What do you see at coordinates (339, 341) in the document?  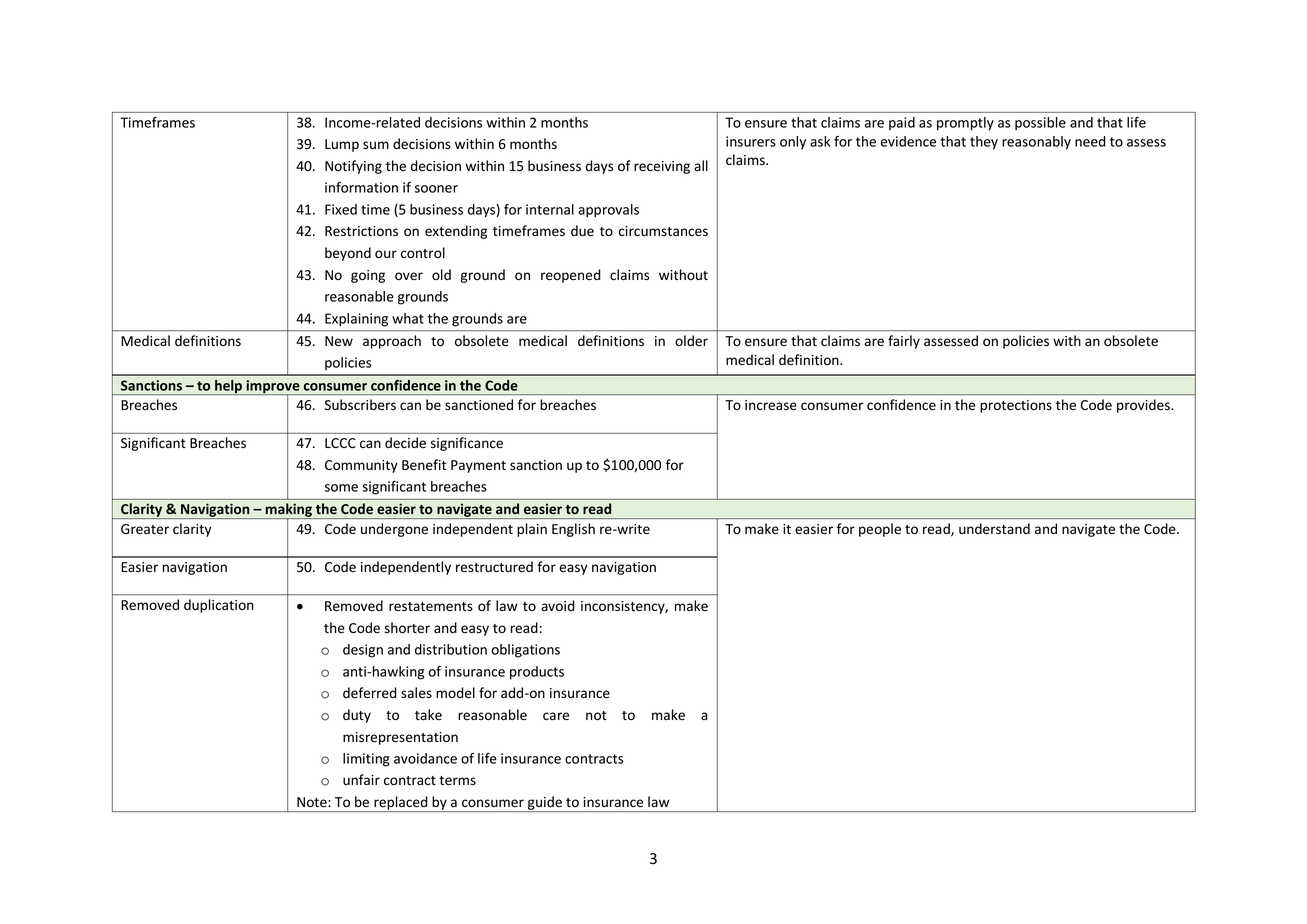 I see `New` at bounding box center [339, 341].
